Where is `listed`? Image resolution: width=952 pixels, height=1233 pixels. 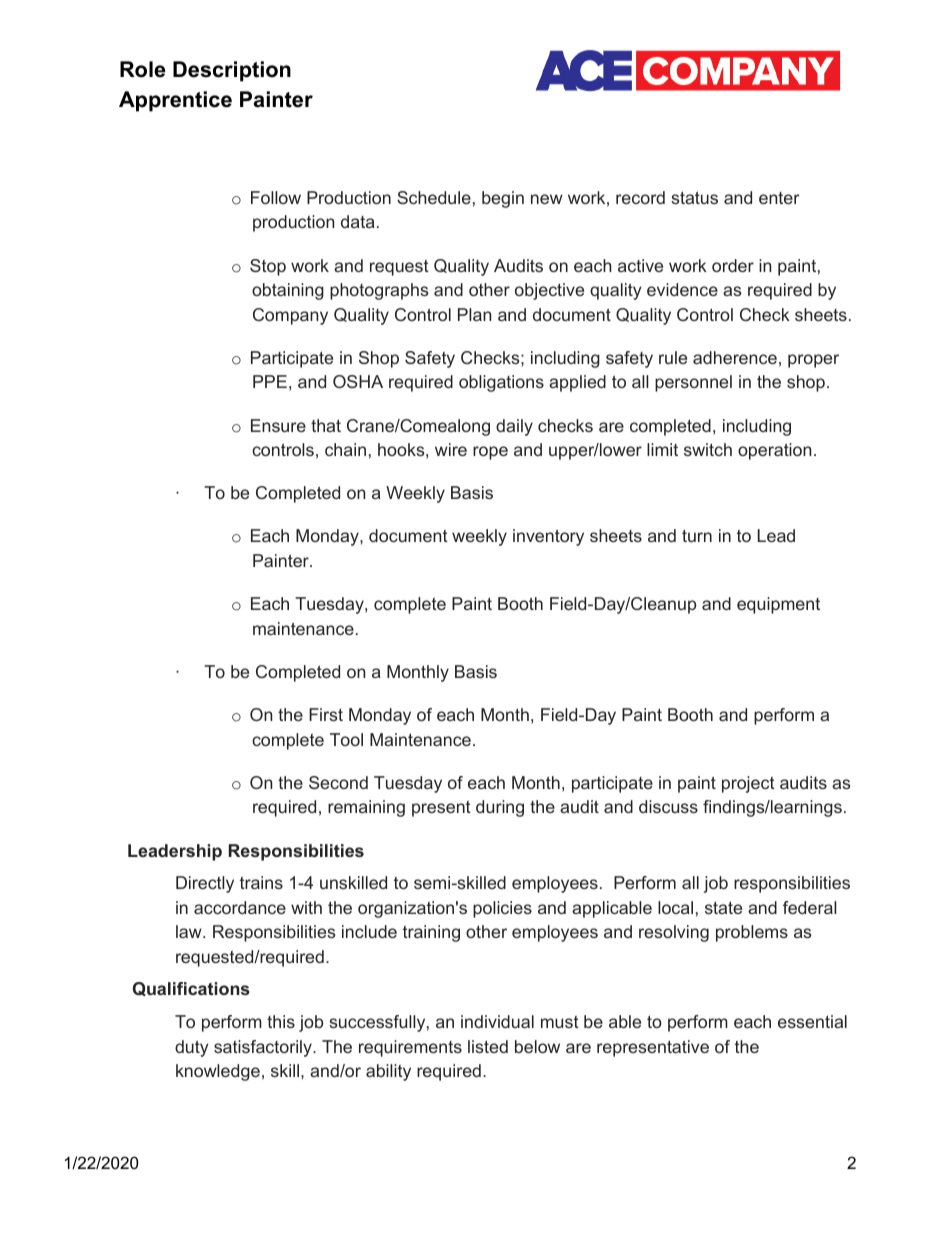
listed is located at coordinates (488, 1046).
